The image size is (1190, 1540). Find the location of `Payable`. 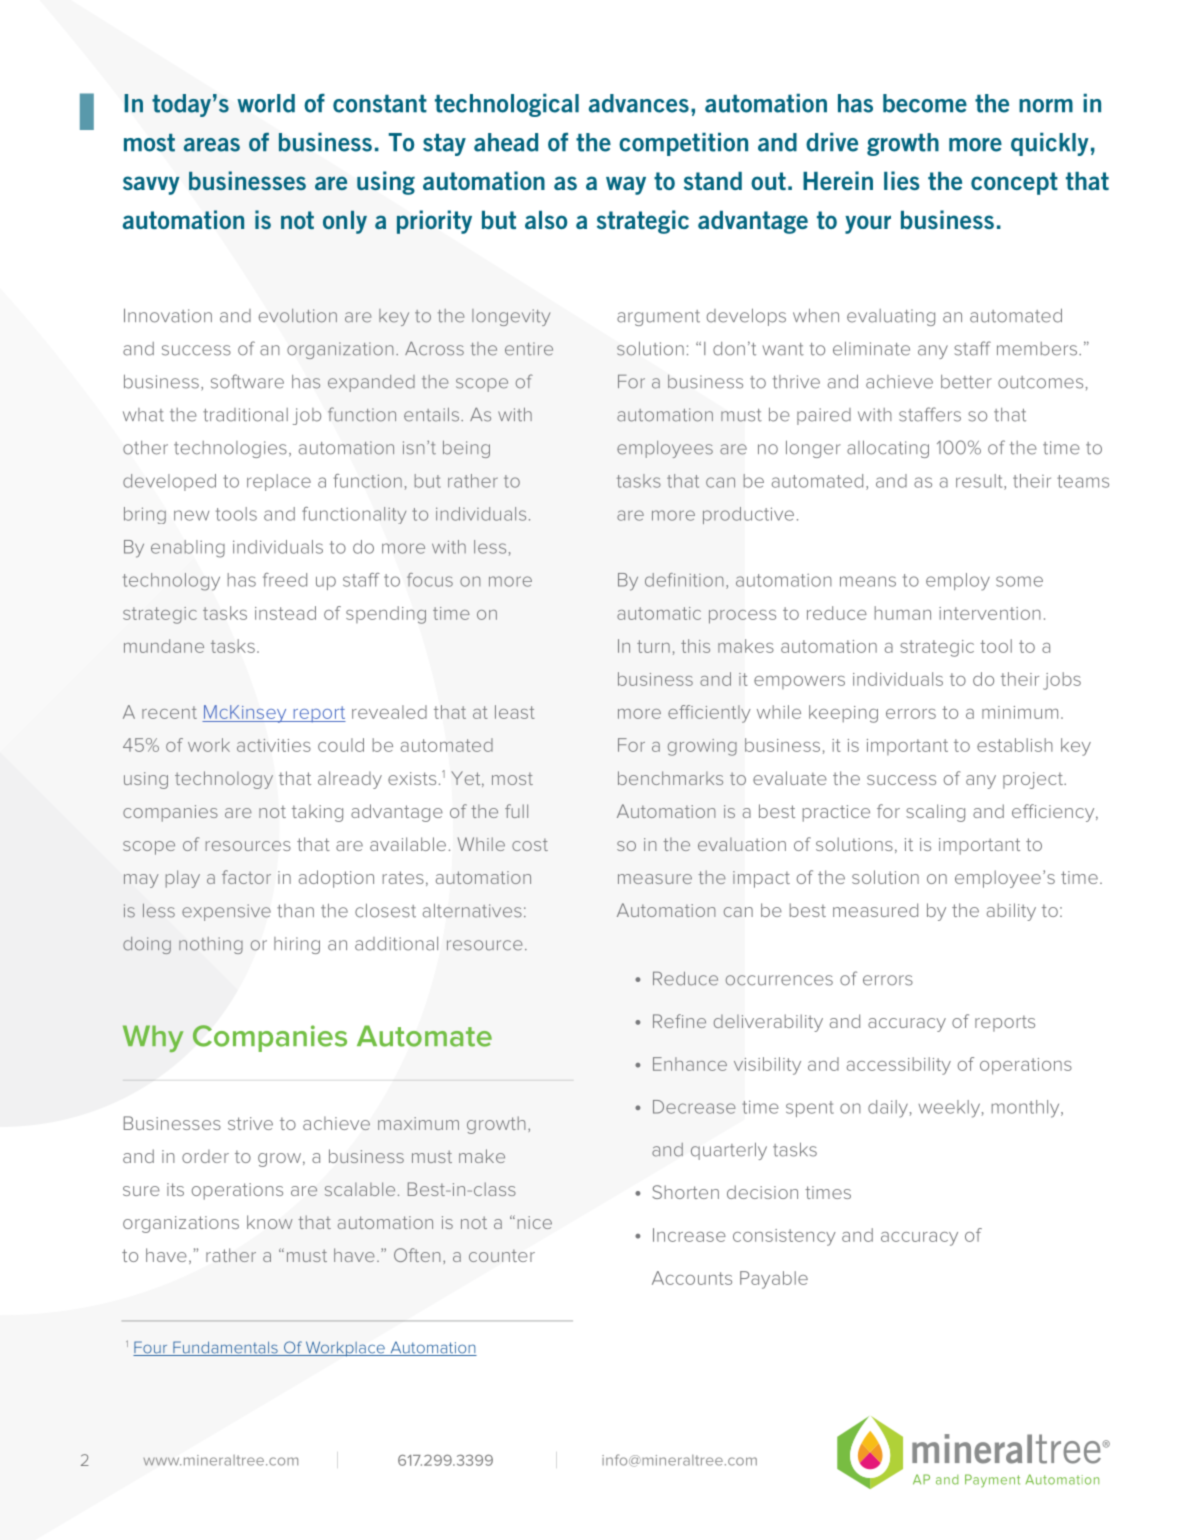

Payable is located at coordinates (774, 1280).
